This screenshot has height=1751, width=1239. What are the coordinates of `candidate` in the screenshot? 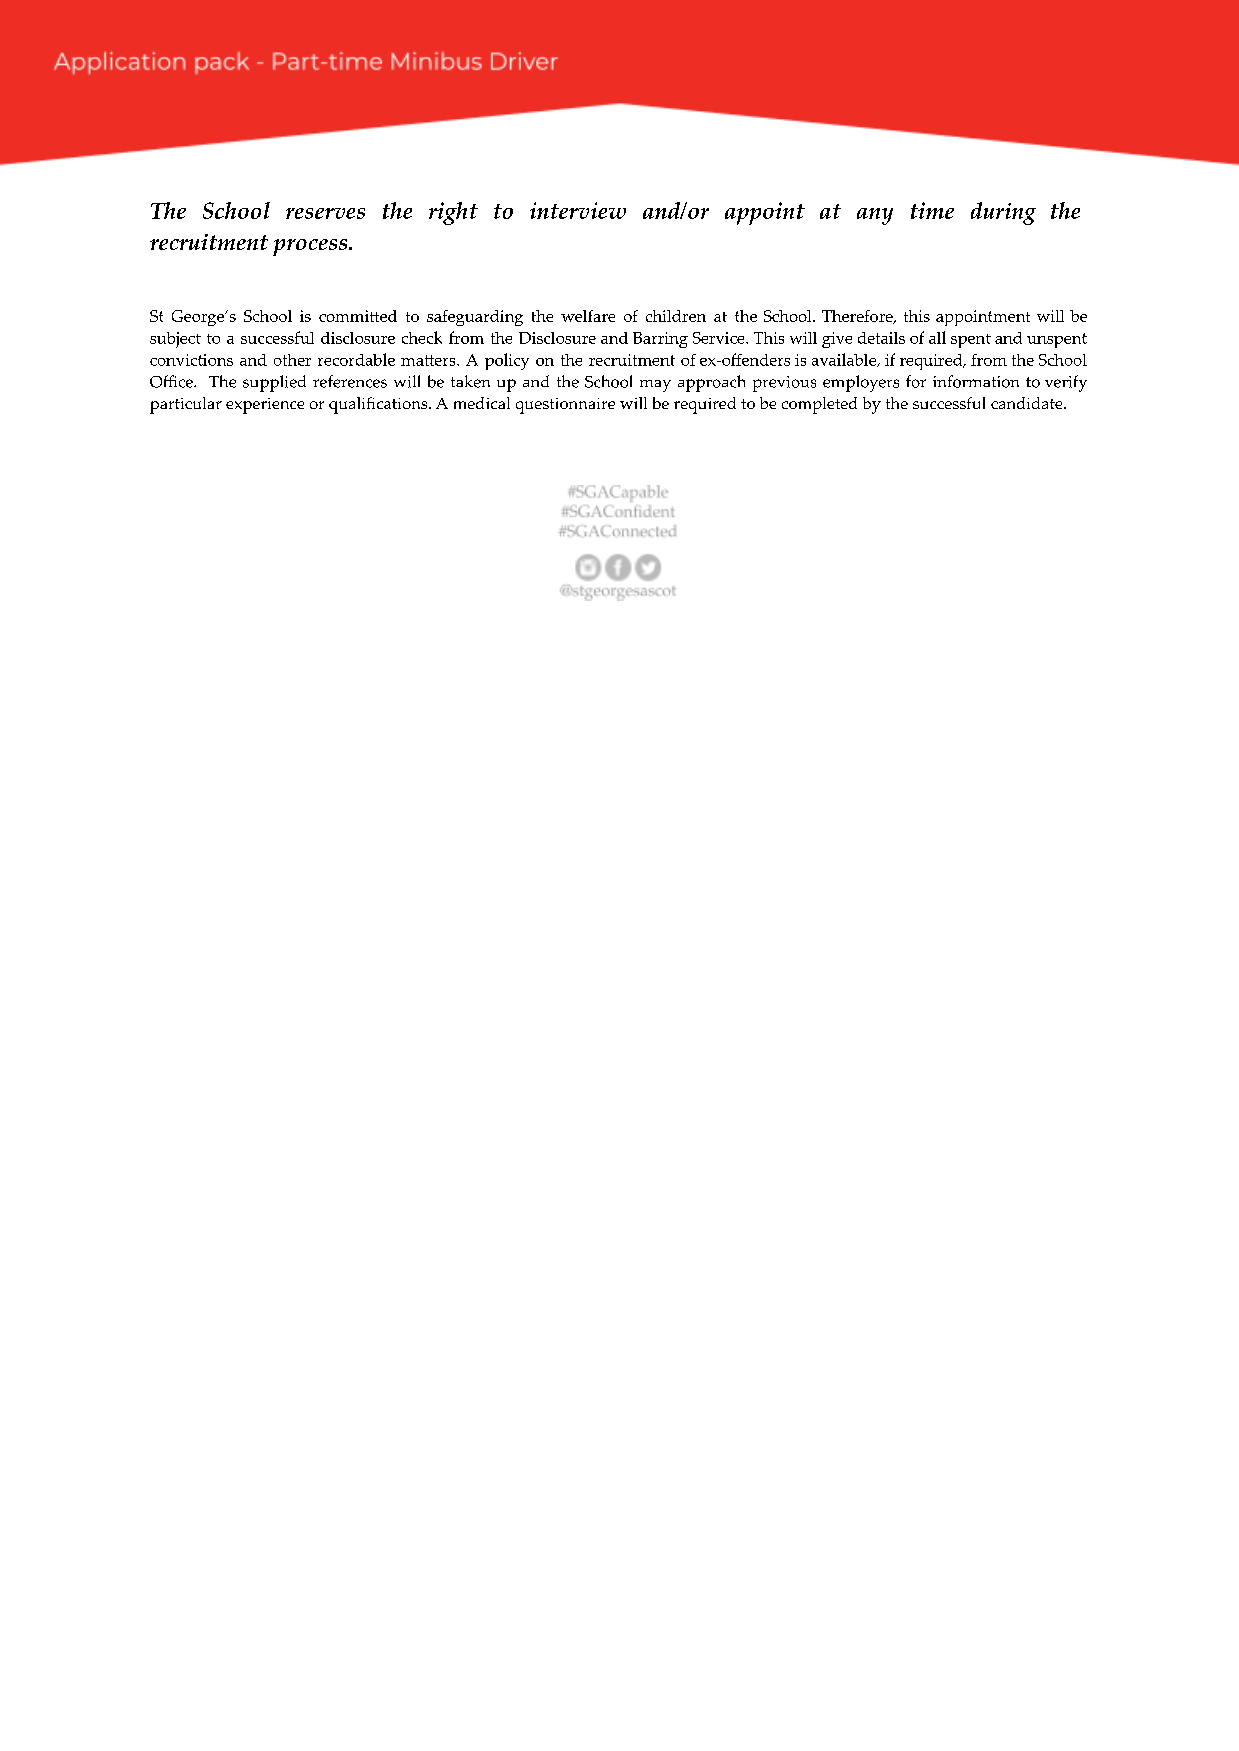 It's located at (1028, 403).
